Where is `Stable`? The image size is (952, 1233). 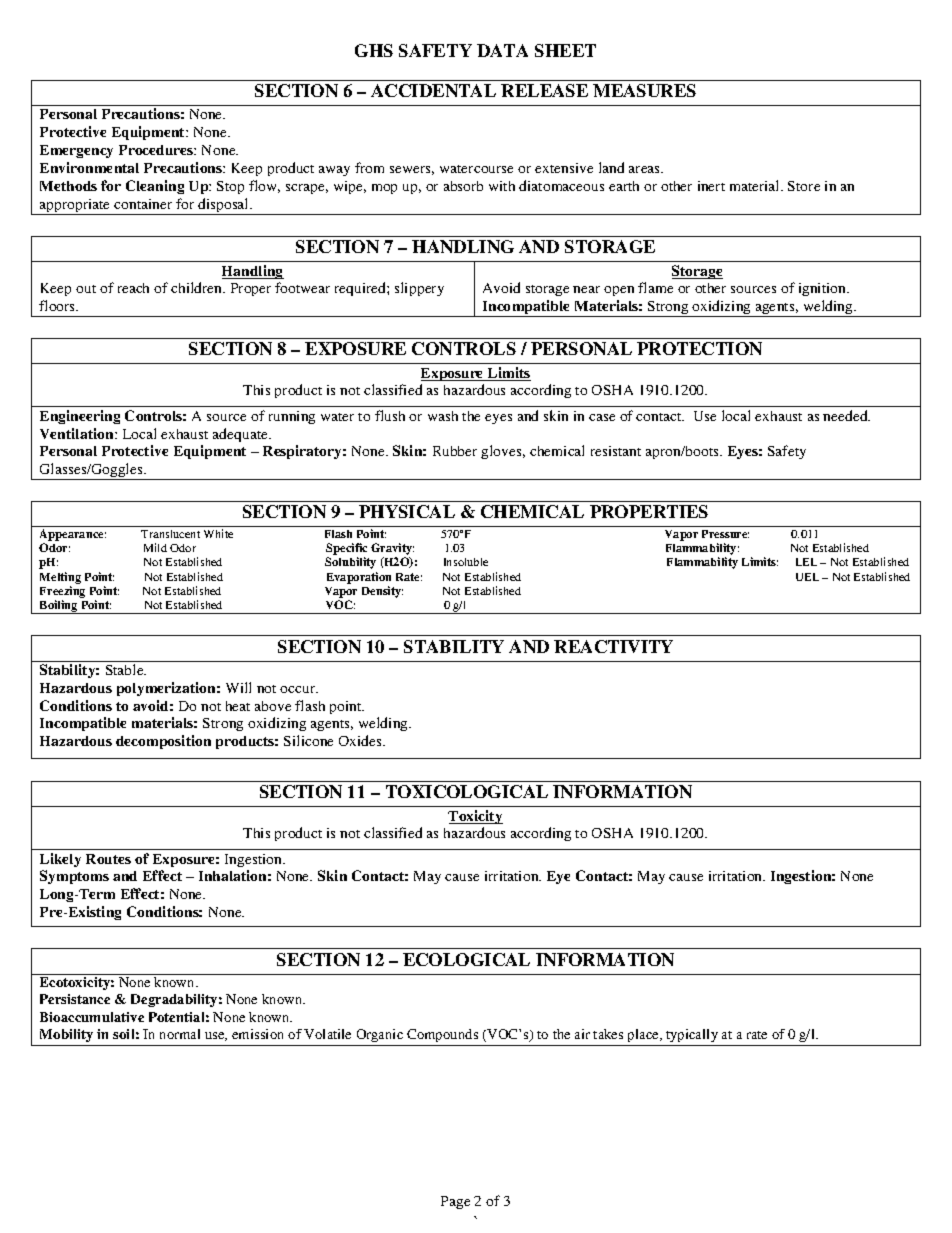
Stable is located at coordinates (126, 669).
